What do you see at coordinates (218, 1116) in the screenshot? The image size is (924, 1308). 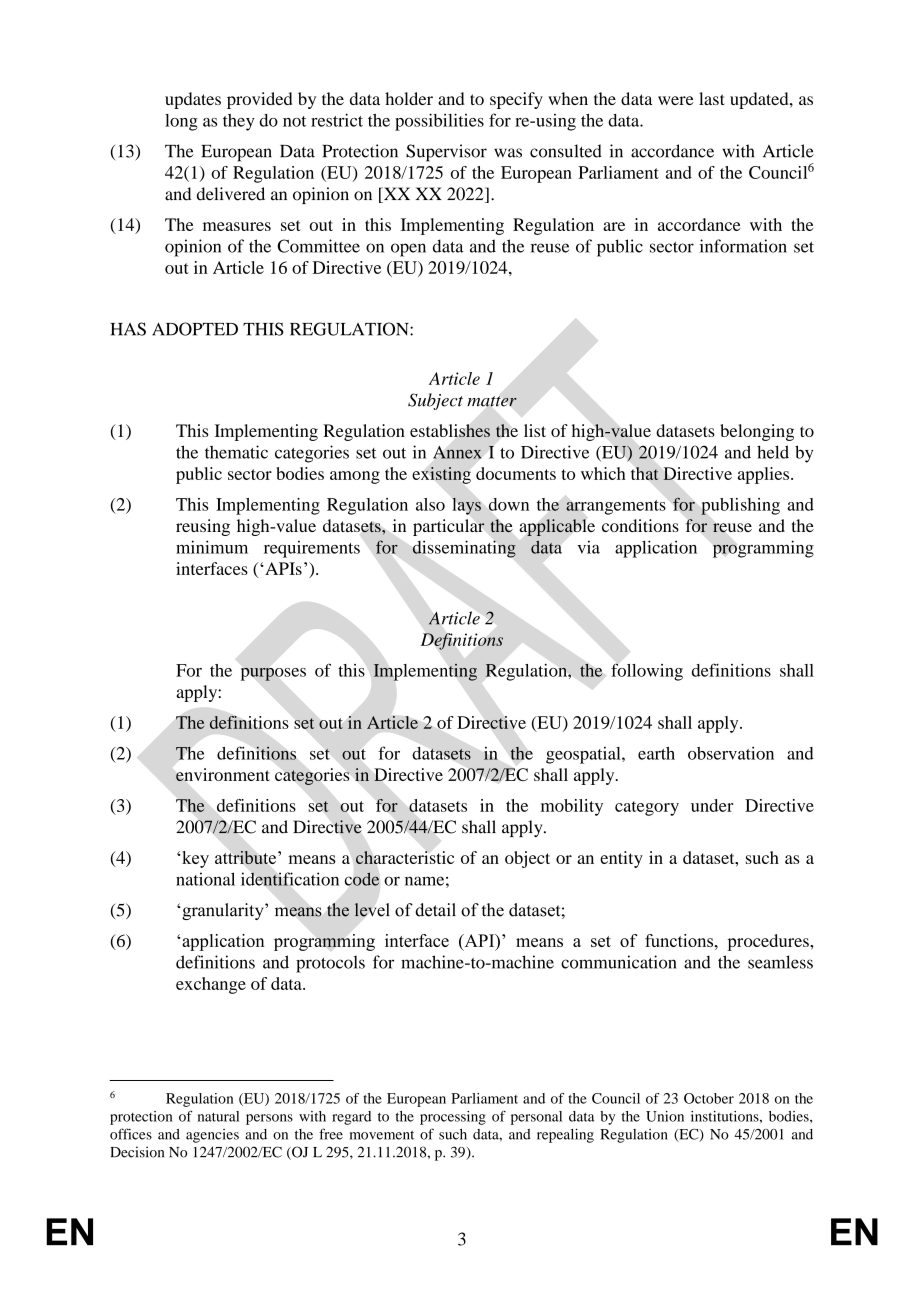 I see `natural` at bounding box center [218, 1116].
